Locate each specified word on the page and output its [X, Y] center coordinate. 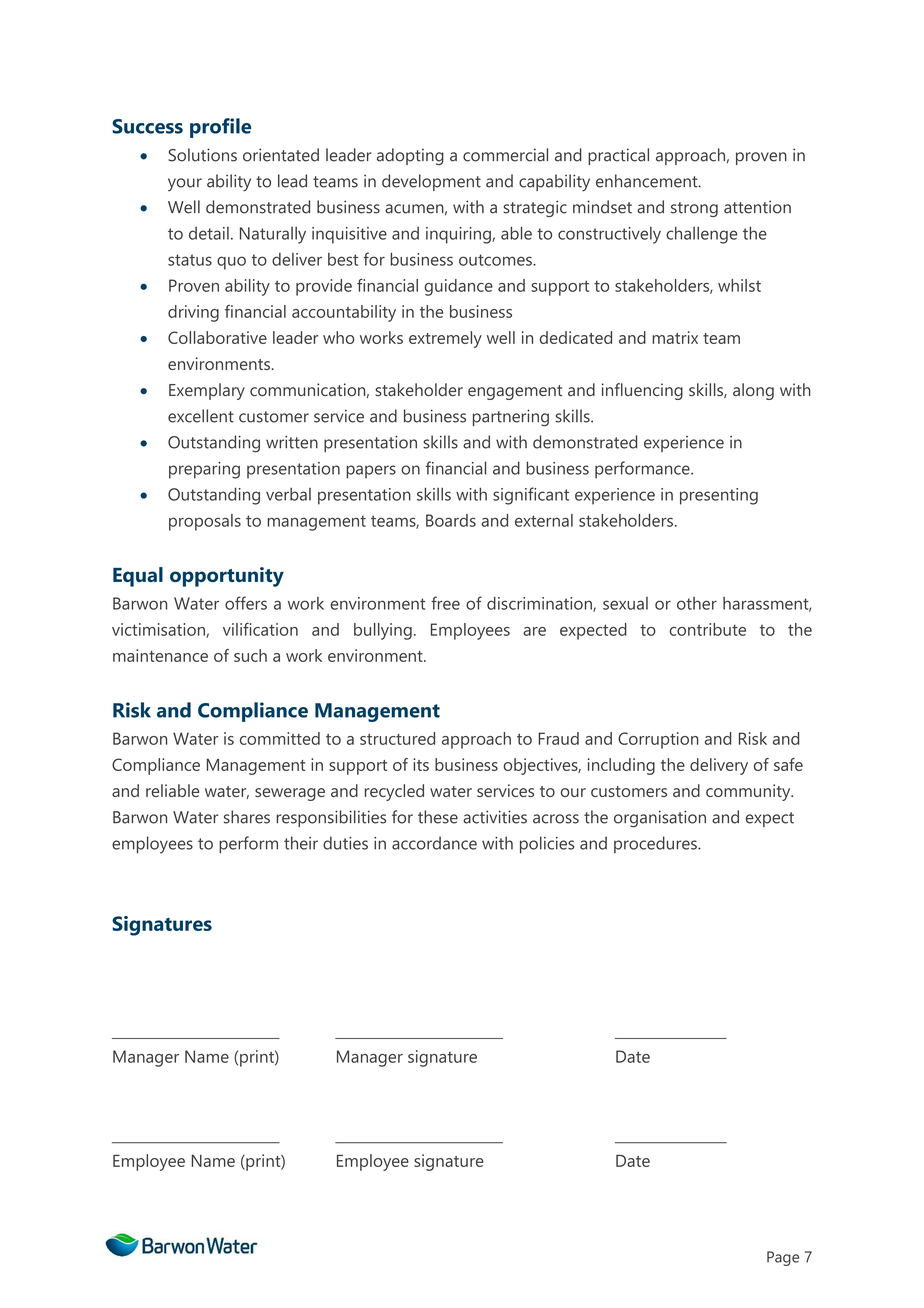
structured [397, 738]
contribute [707, 629]
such [250, 655]
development [431, 182]
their [301, 843]
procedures [656, 844]
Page [783, 1258]
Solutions [202, 155]
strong [694, 209]
